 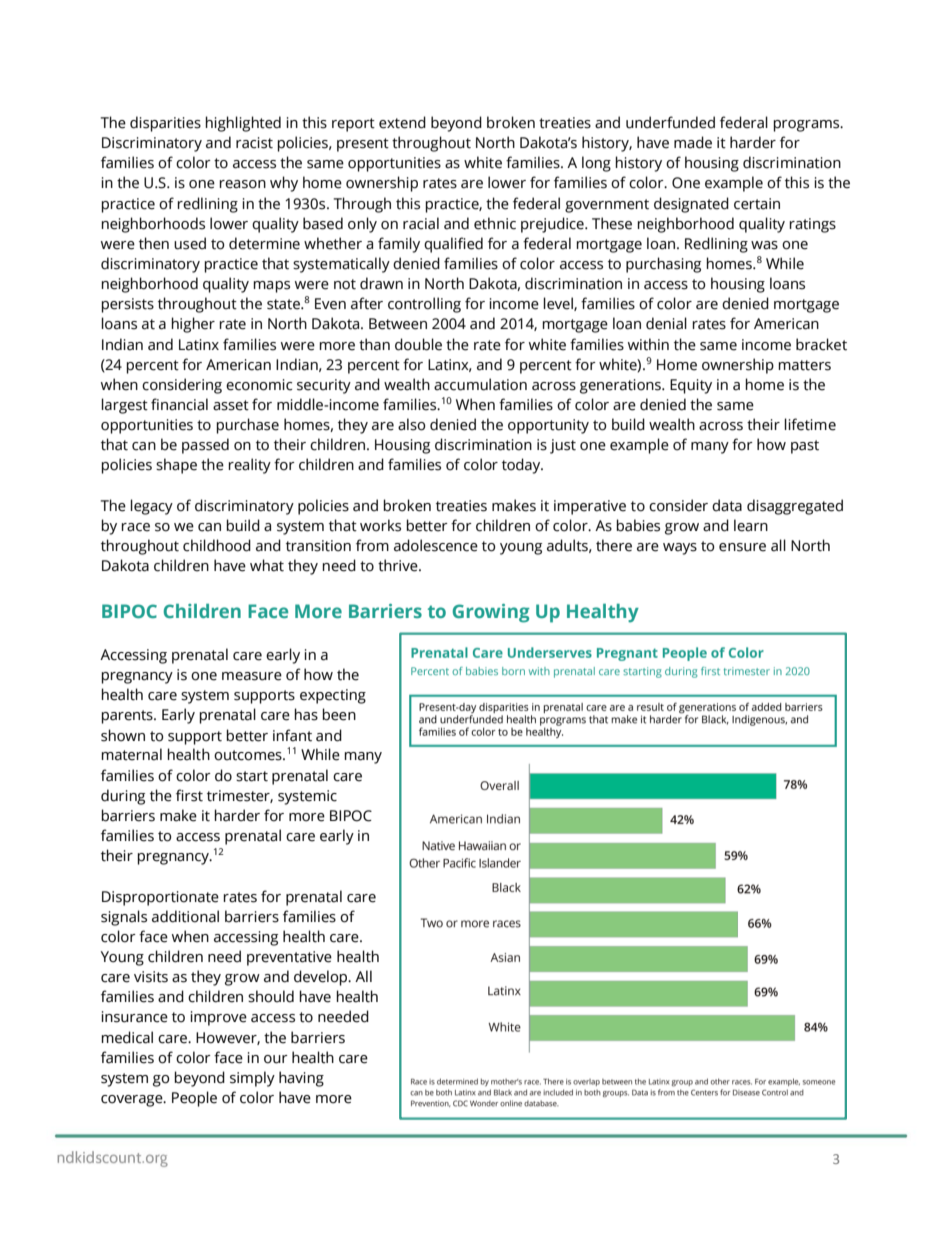 I want to click on Equity, so click(x=691, y=386).
